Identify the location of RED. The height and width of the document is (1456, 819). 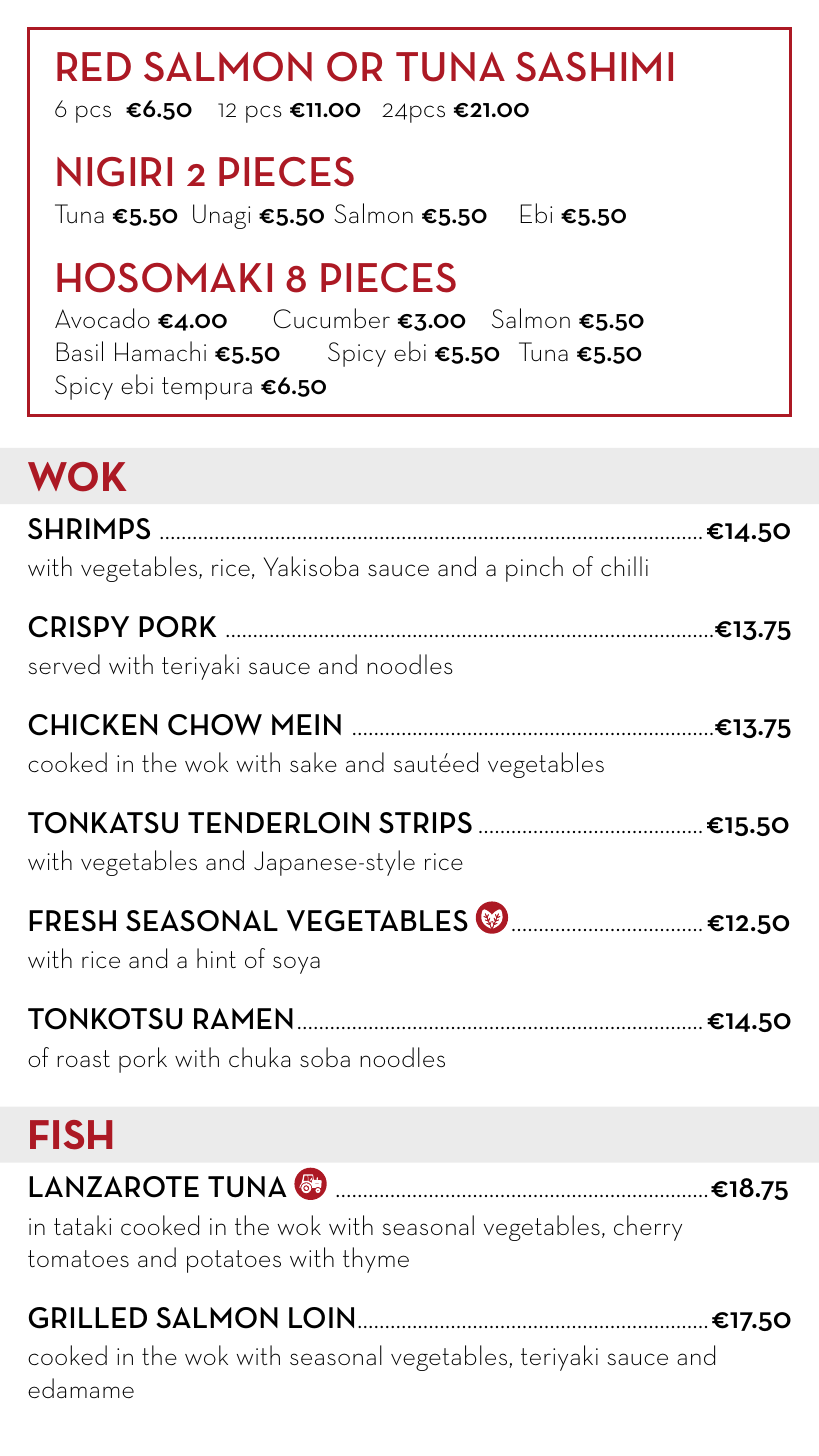
(94, 66).
